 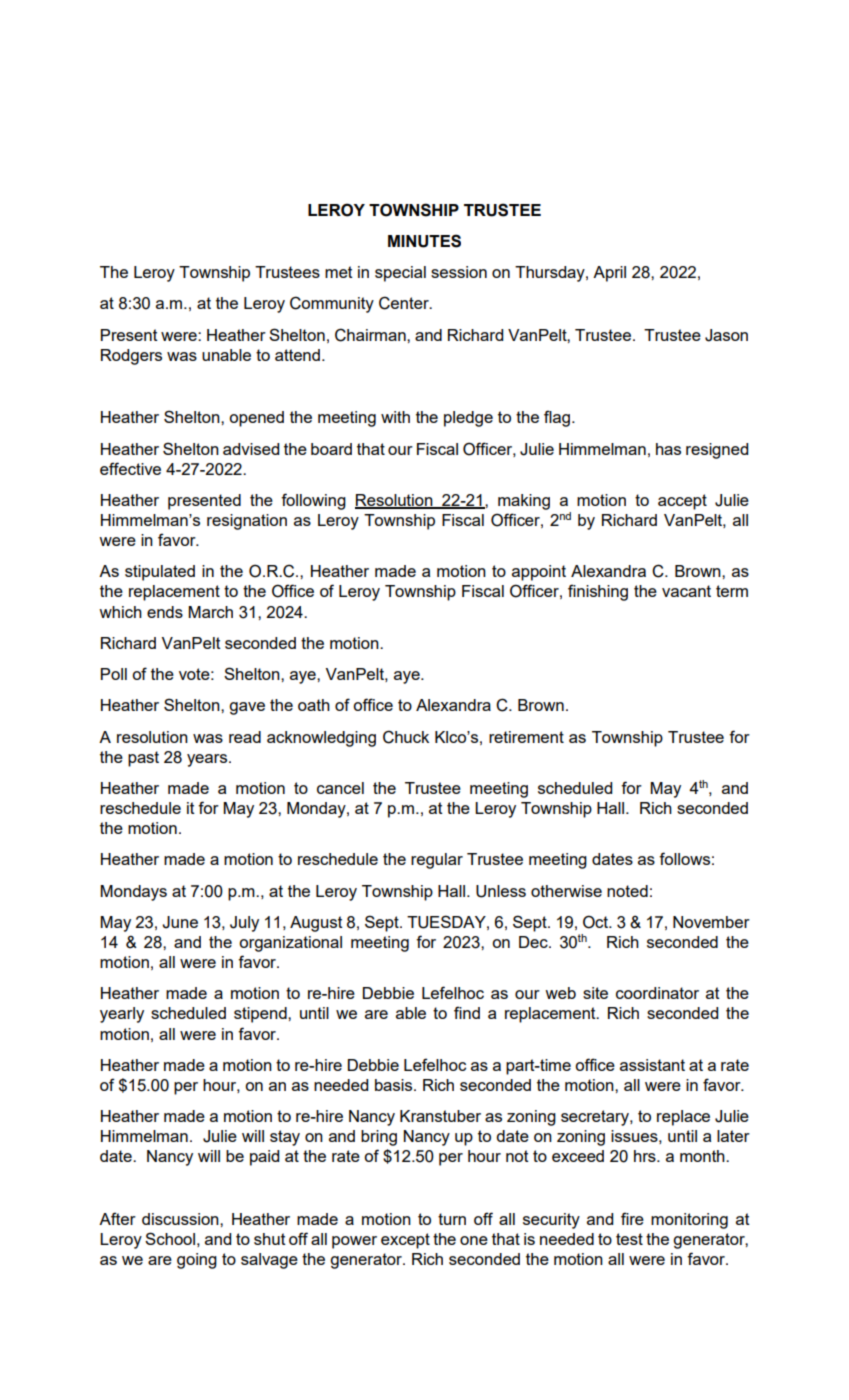 What do you see at coordinates (652, 1065) in the document?
I see `assistant` at bounding box center [652, 1065].
